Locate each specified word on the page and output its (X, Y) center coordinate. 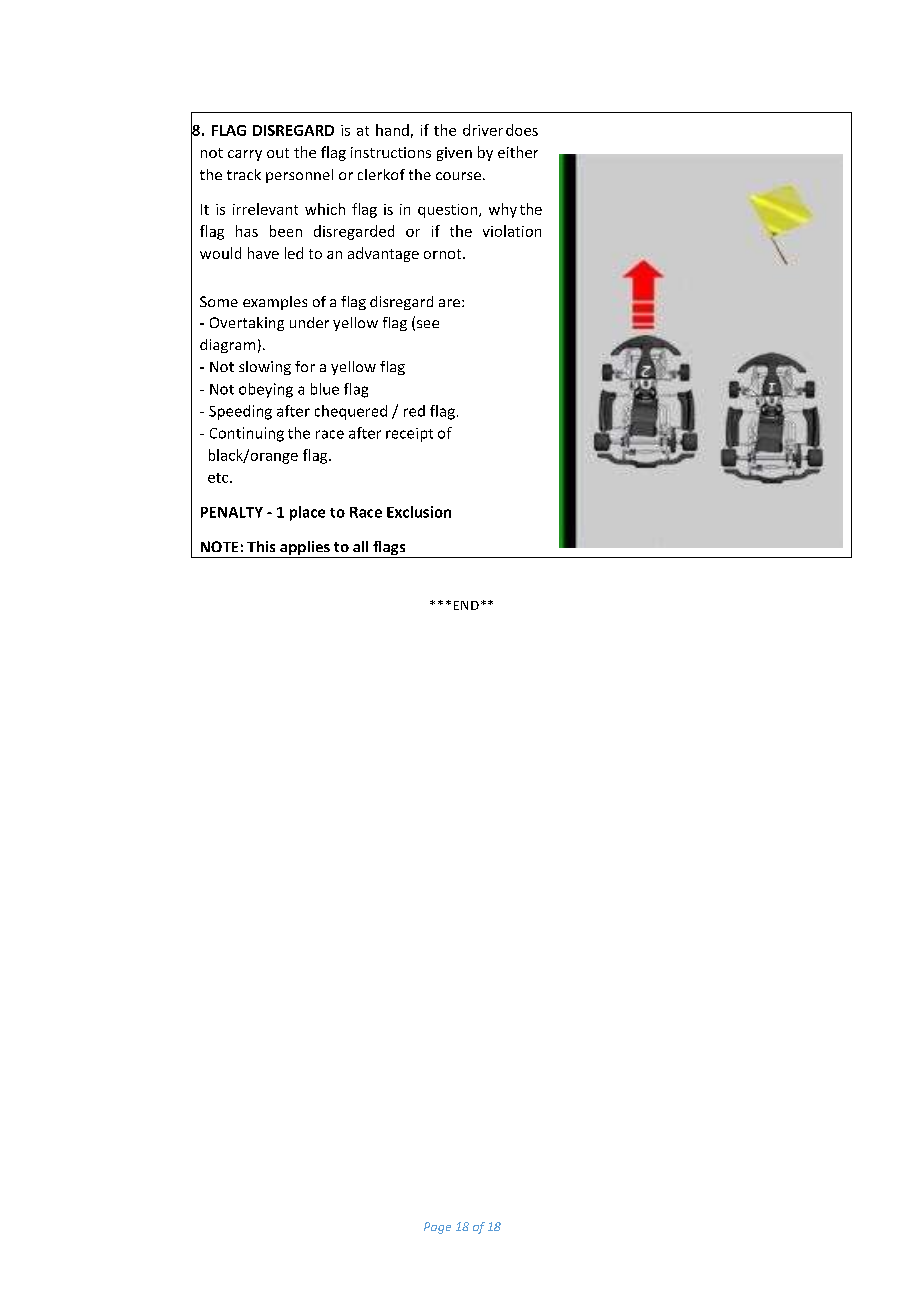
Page (437, 1228)
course (458, 176)
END (466, 605)
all (360, 546)
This (261, 546)
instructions (391, 152)
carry (245, 155)
